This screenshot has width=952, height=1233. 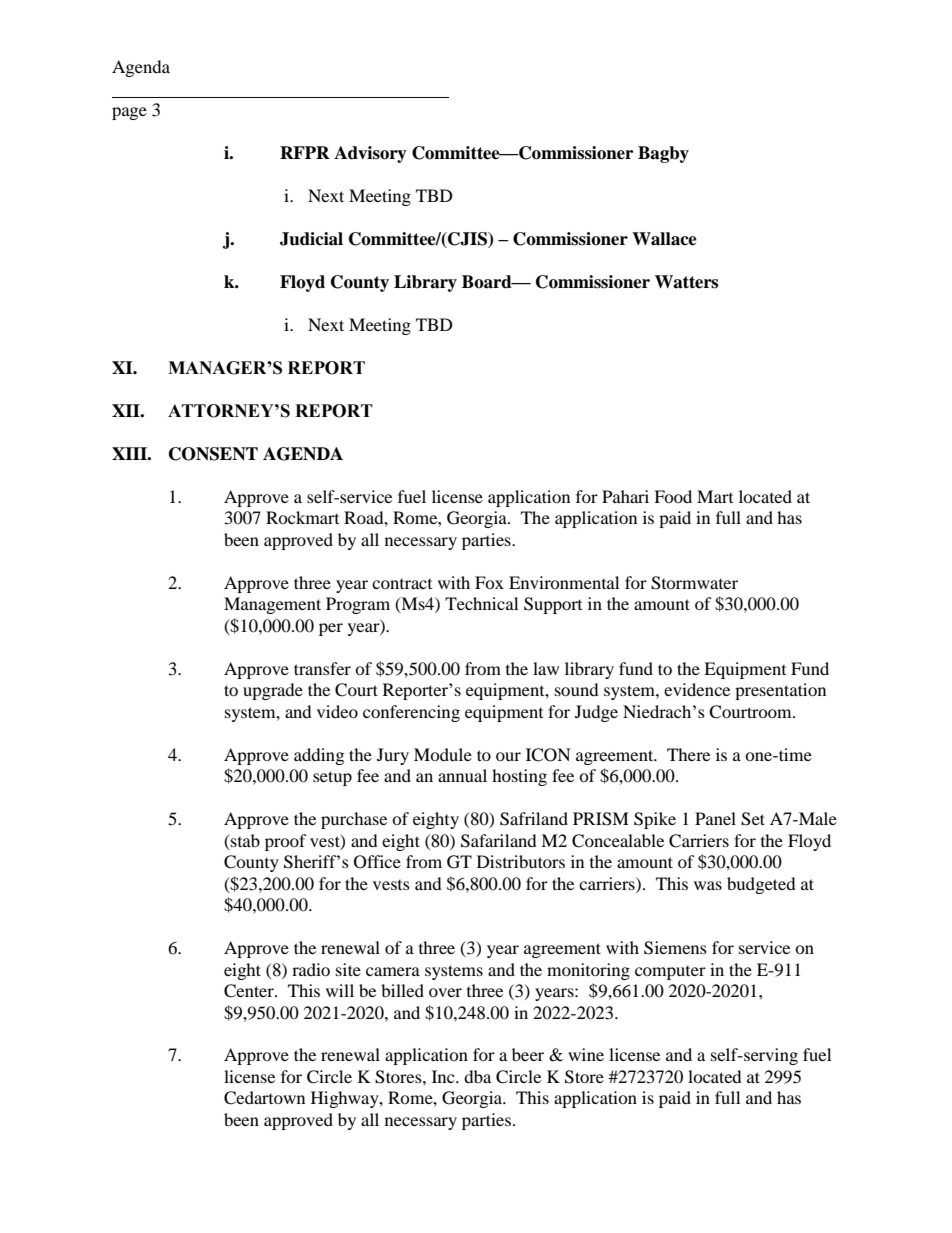 I want to click on Wallace, so click(x=664, y=239).
